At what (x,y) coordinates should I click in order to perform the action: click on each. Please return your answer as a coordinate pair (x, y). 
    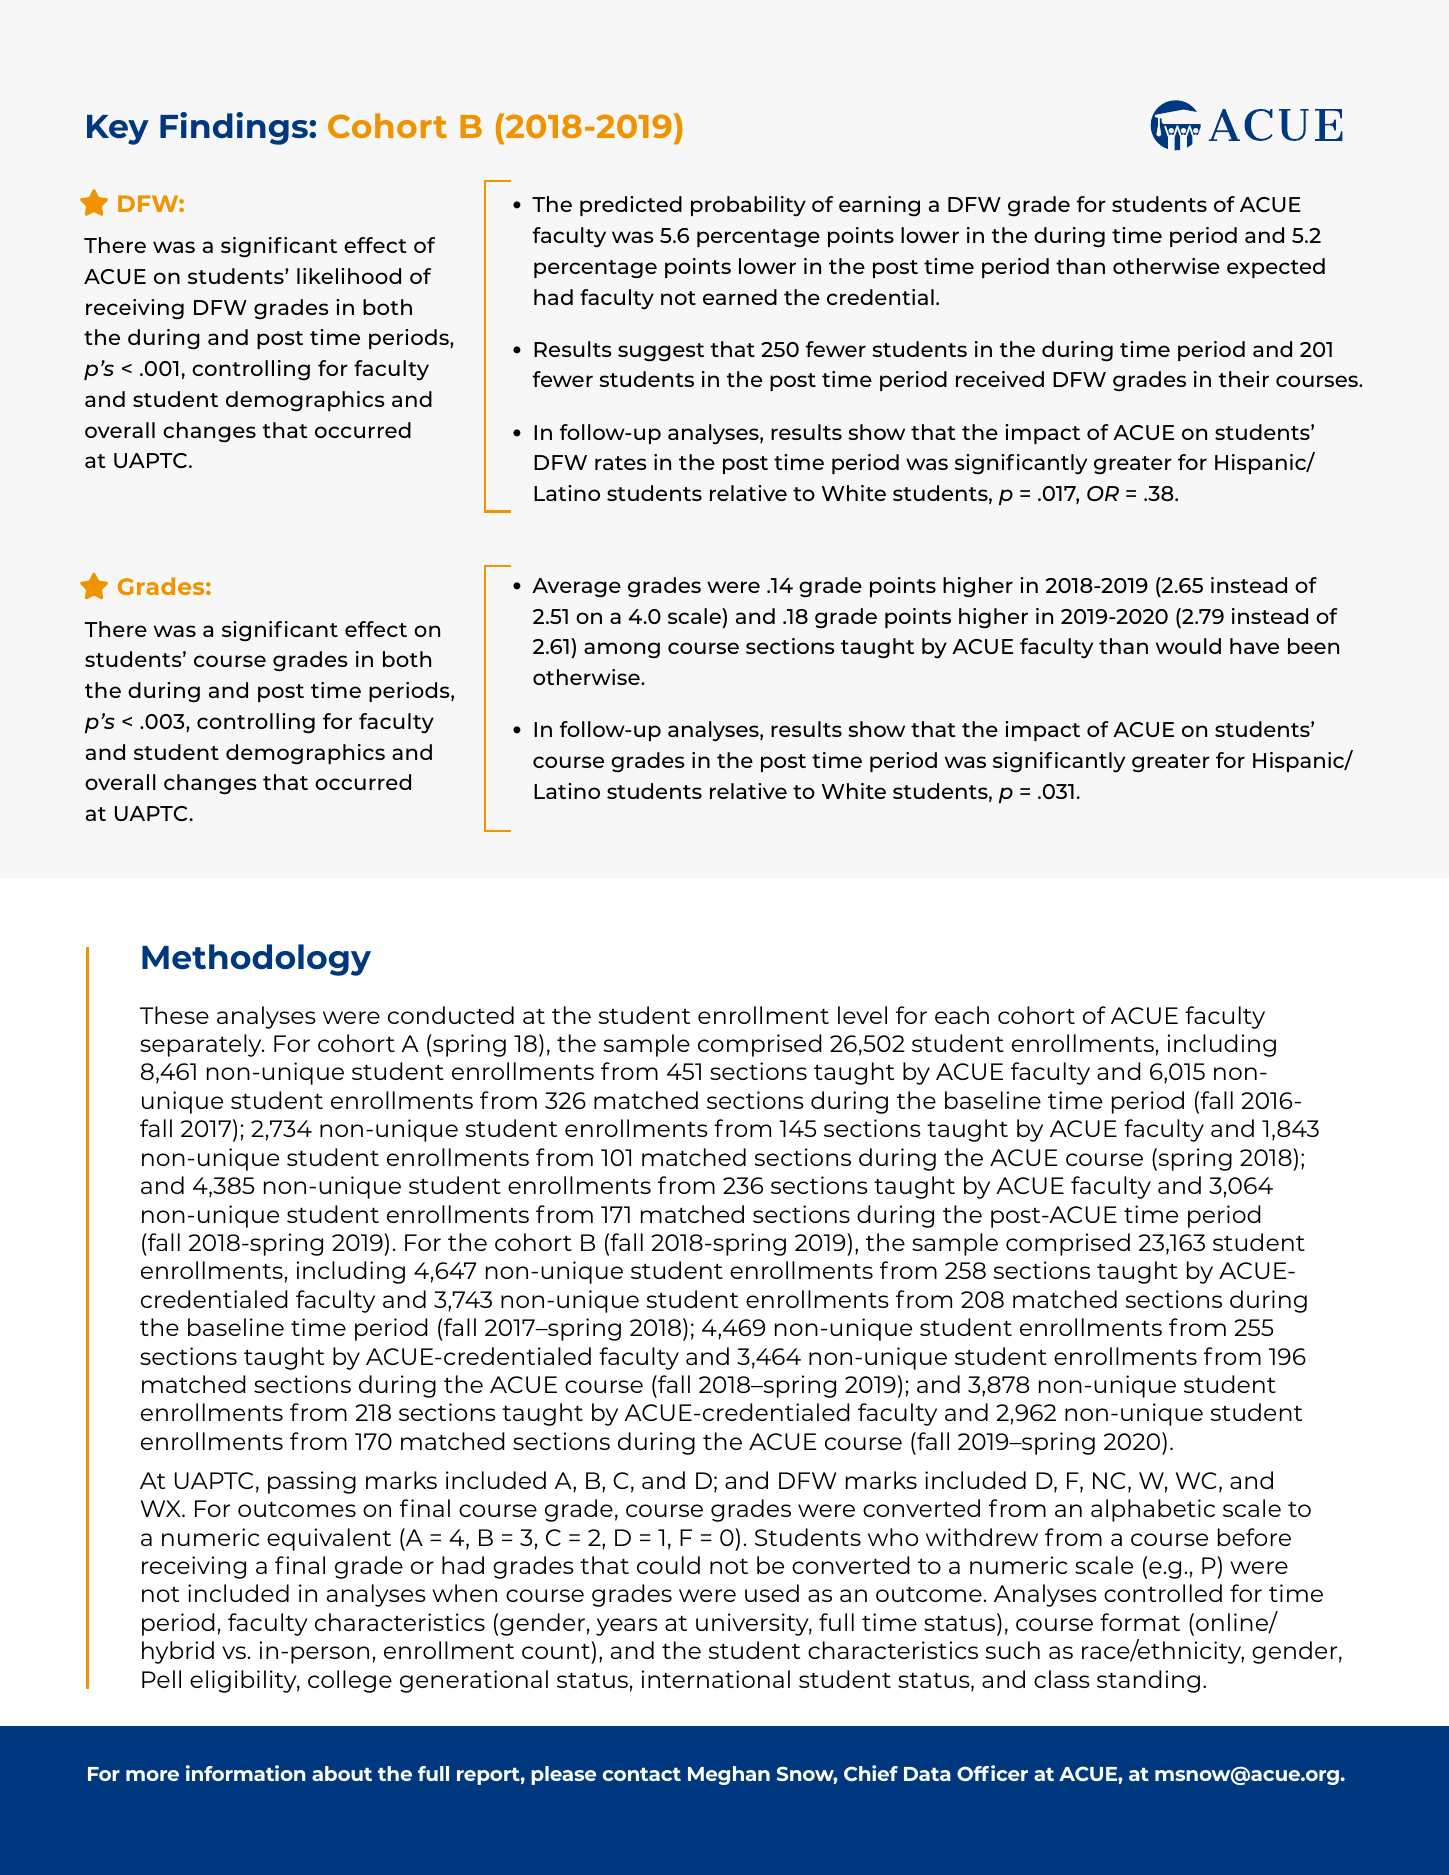
    Looking at the image, I should click on (962, 1015).
